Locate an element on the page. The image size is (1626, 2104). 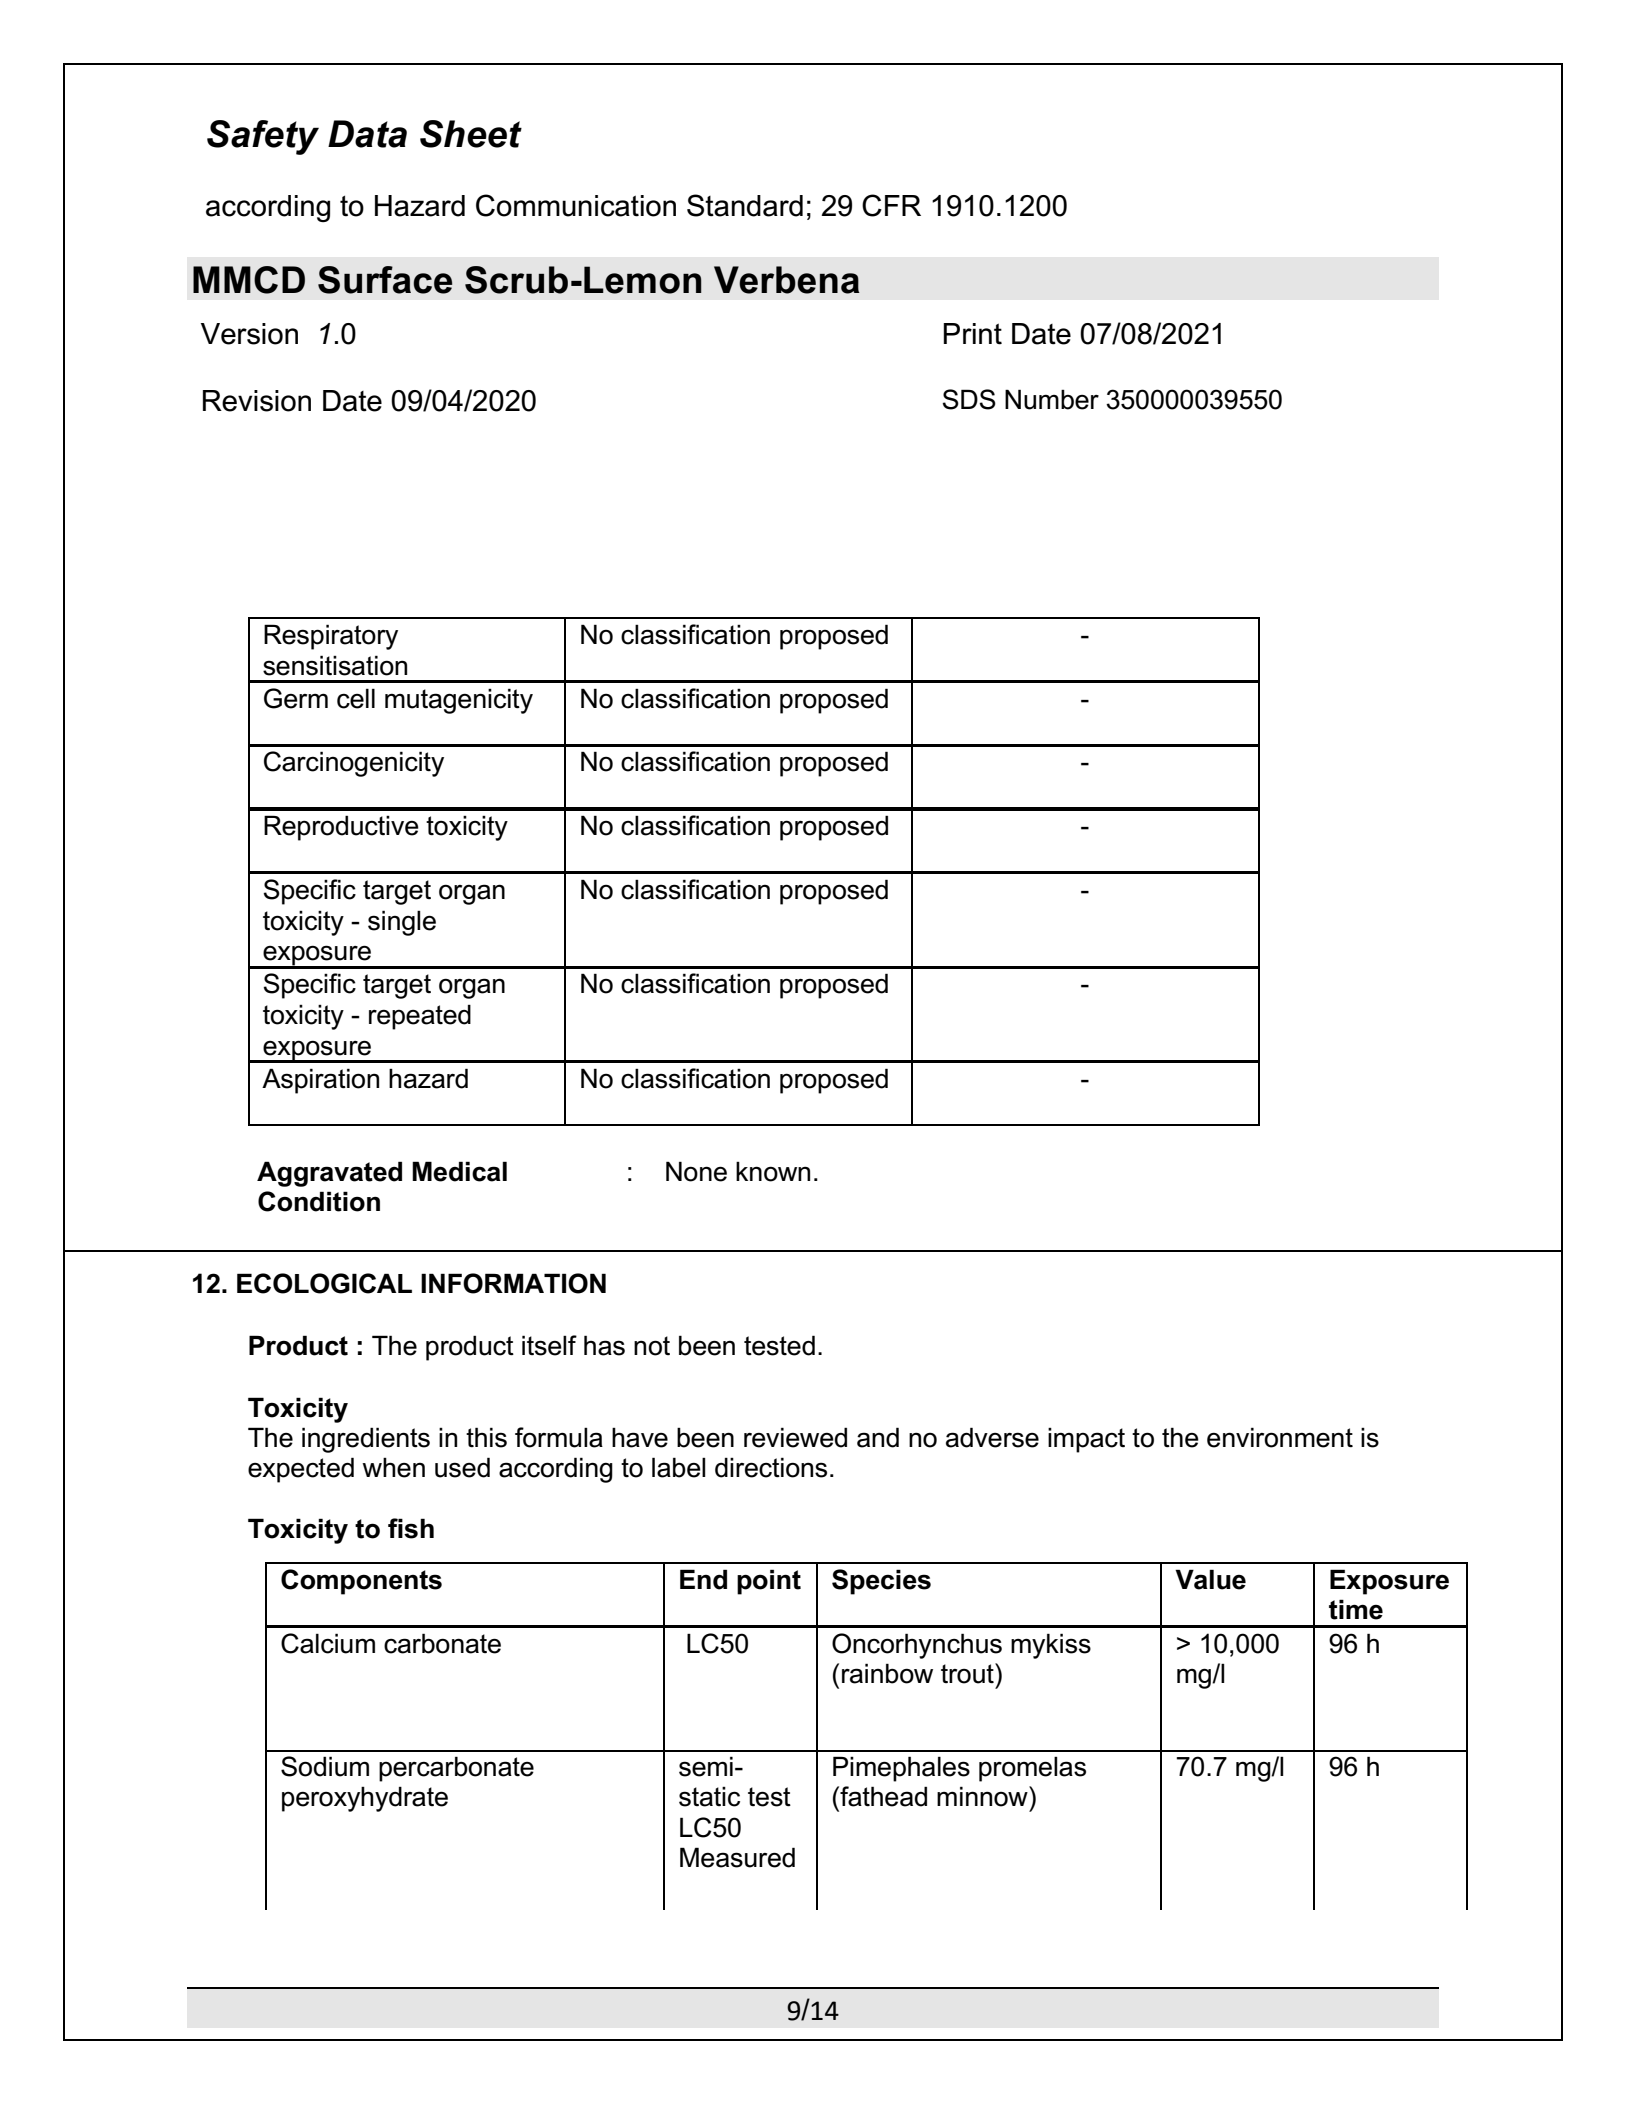
ingredients is located at coordinates (366, 1440).
